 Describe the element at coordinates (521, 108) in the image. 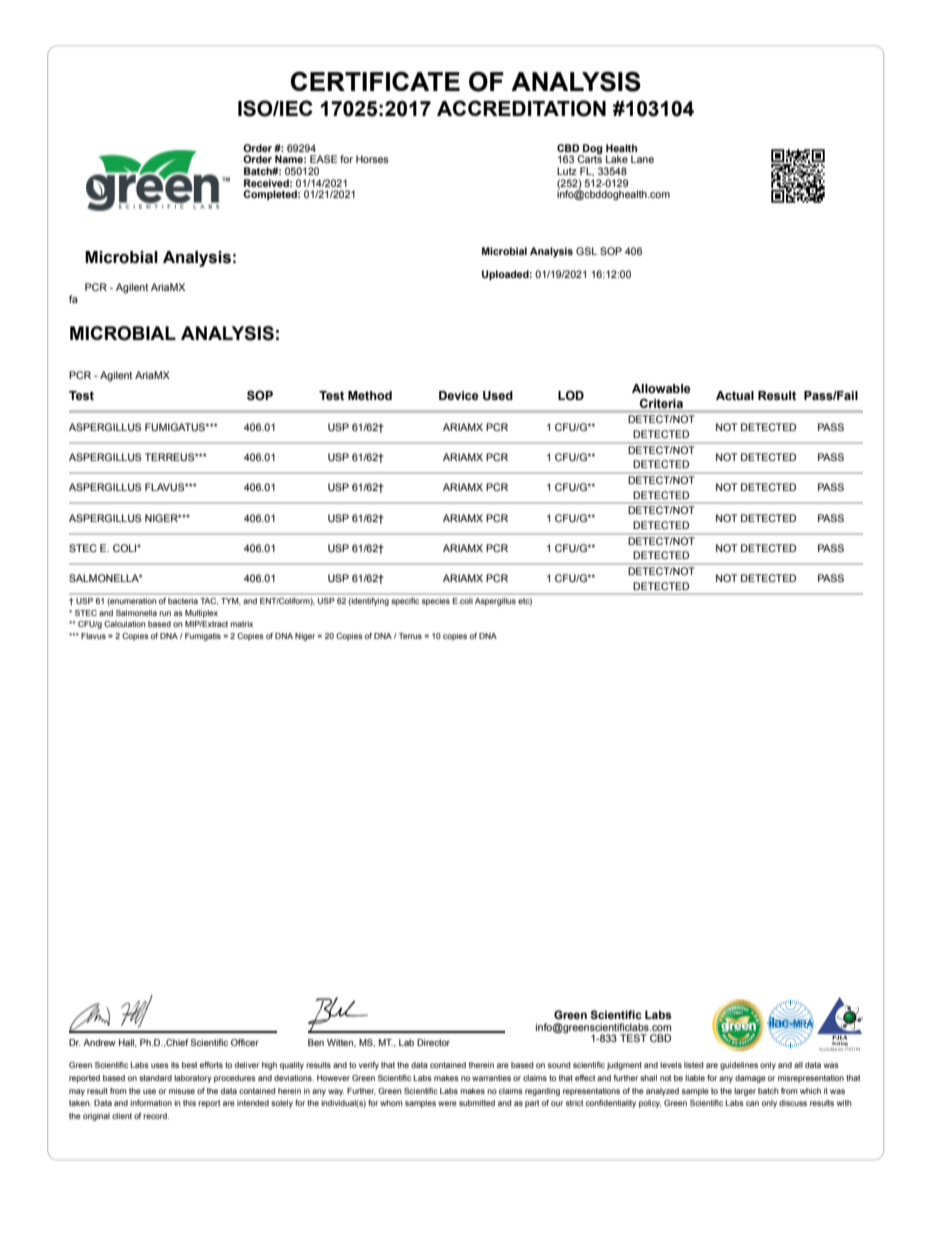

I see `ACCREDITATION` at that location.
